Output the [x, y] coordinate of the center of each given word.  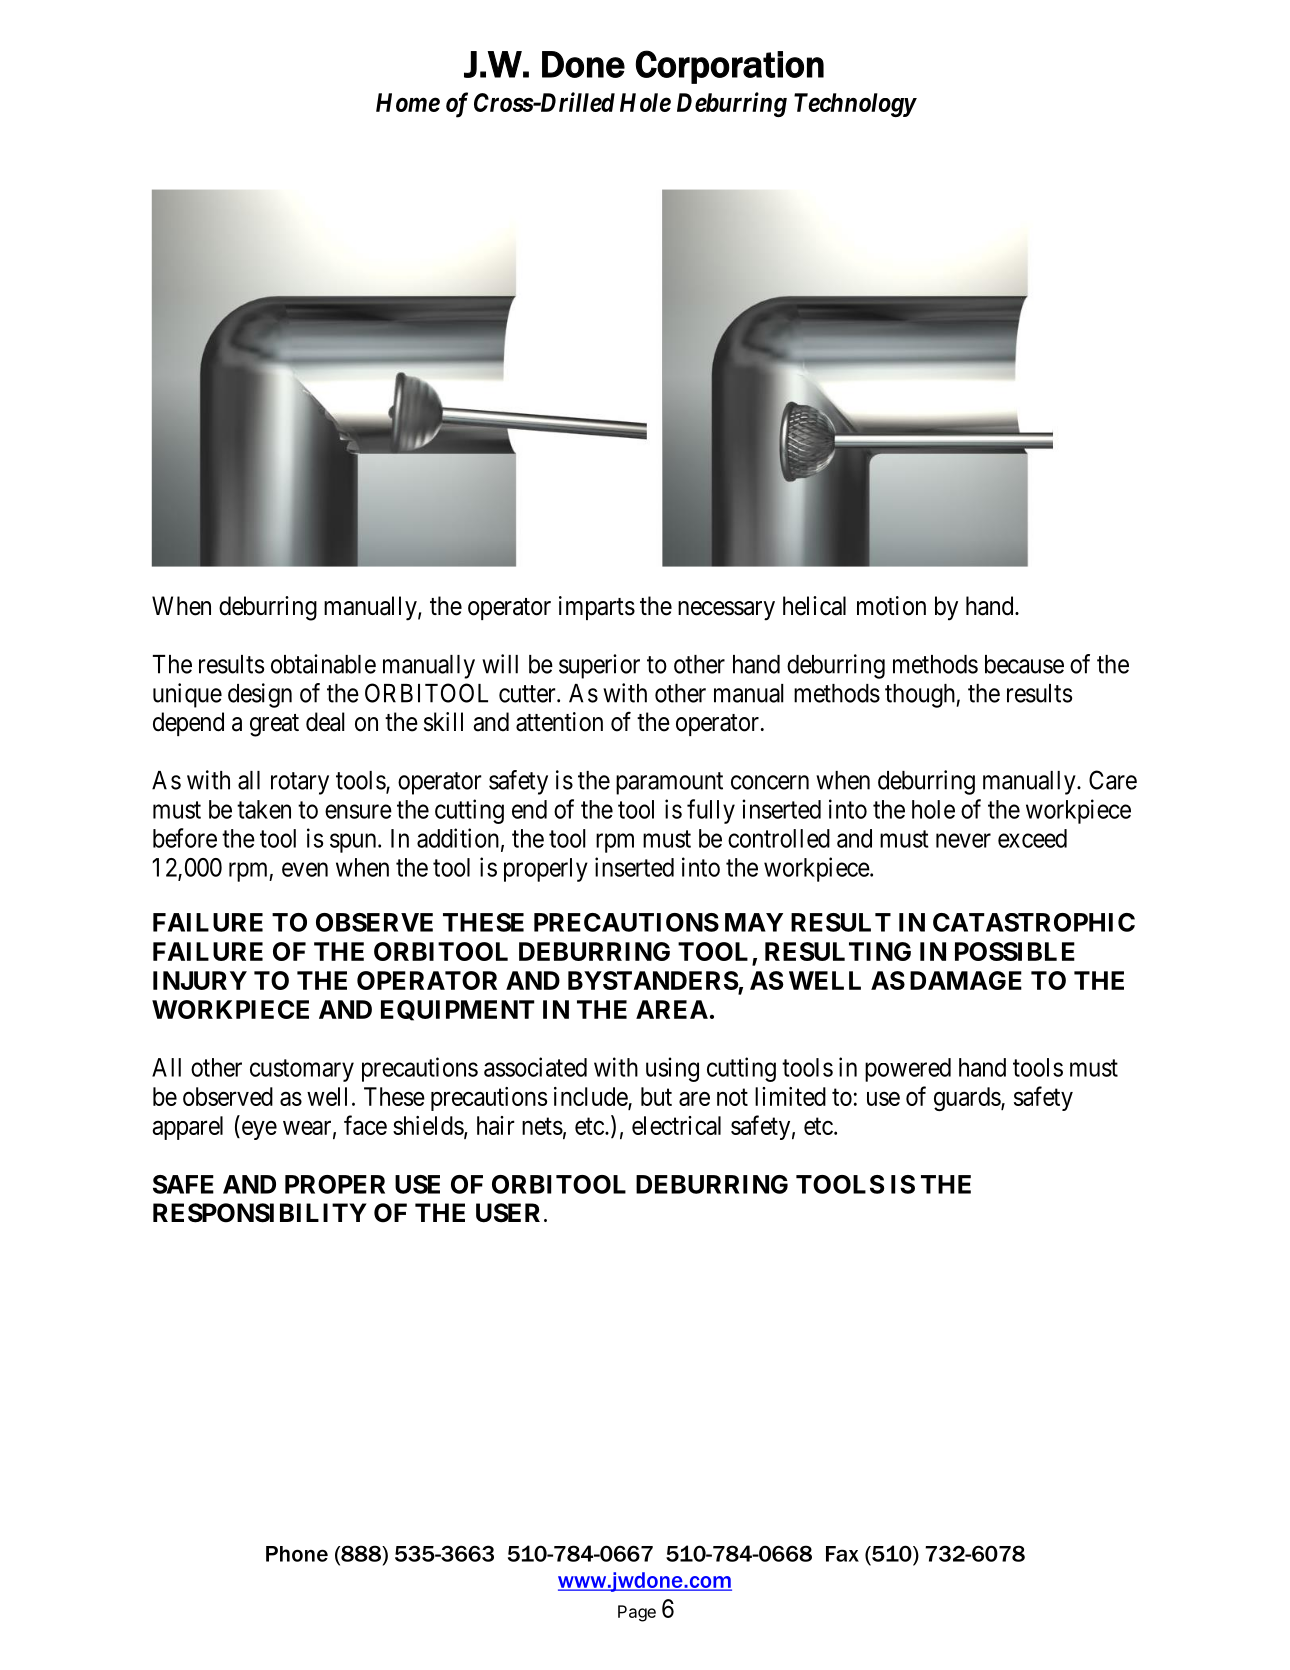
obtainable [323, 664]
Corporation [729, 67]
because [1024, 664]
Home [408, 102]
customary [302, 1070]
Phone [297, 1554]
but [656, 1096]
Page [637, 1613]
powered [908, 1070]
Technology [855, 105]
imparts [597, 608]
